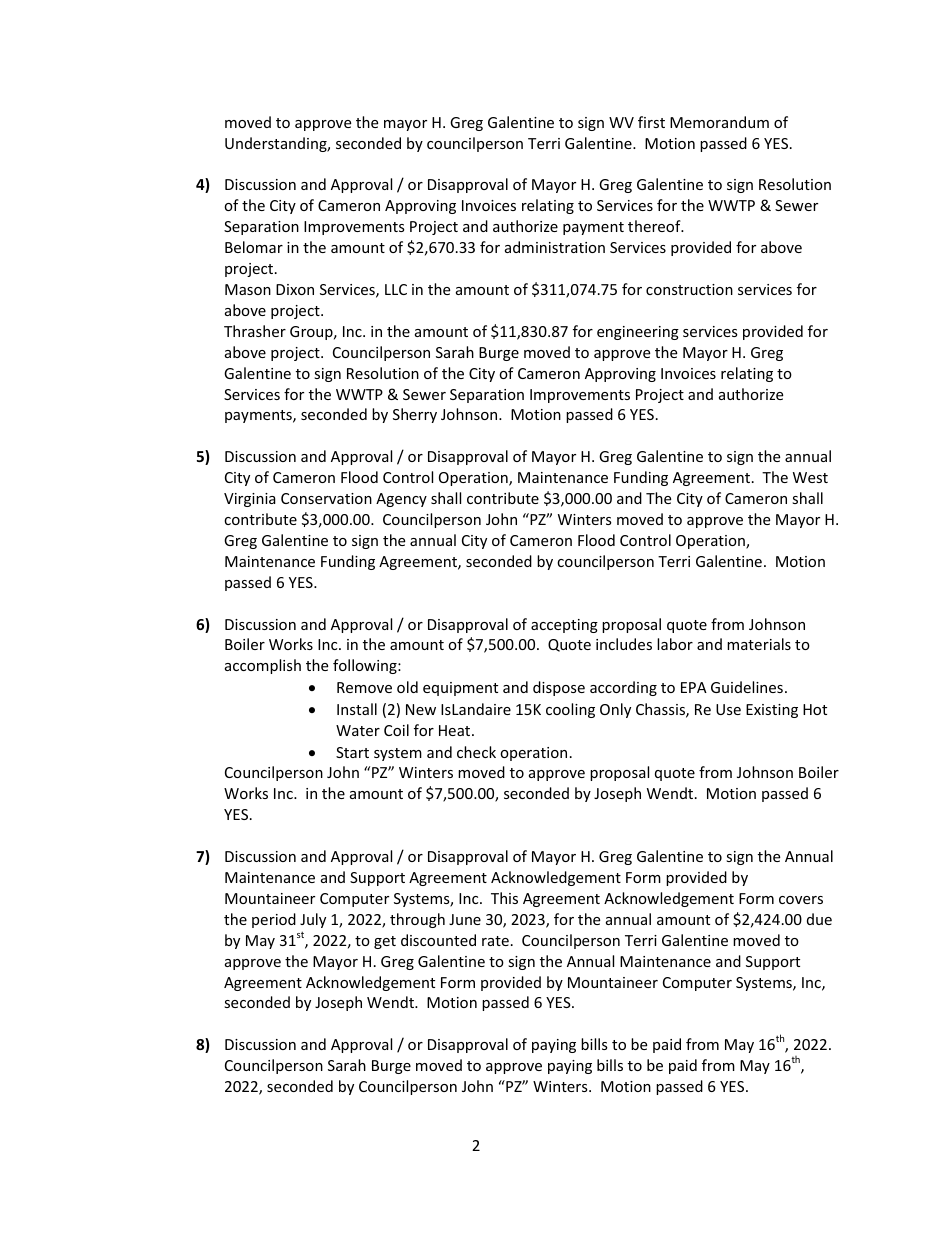  What do you see at coordinates (651, 122) in the screenshot?
I see `first` at bounding box center [651, 122].
